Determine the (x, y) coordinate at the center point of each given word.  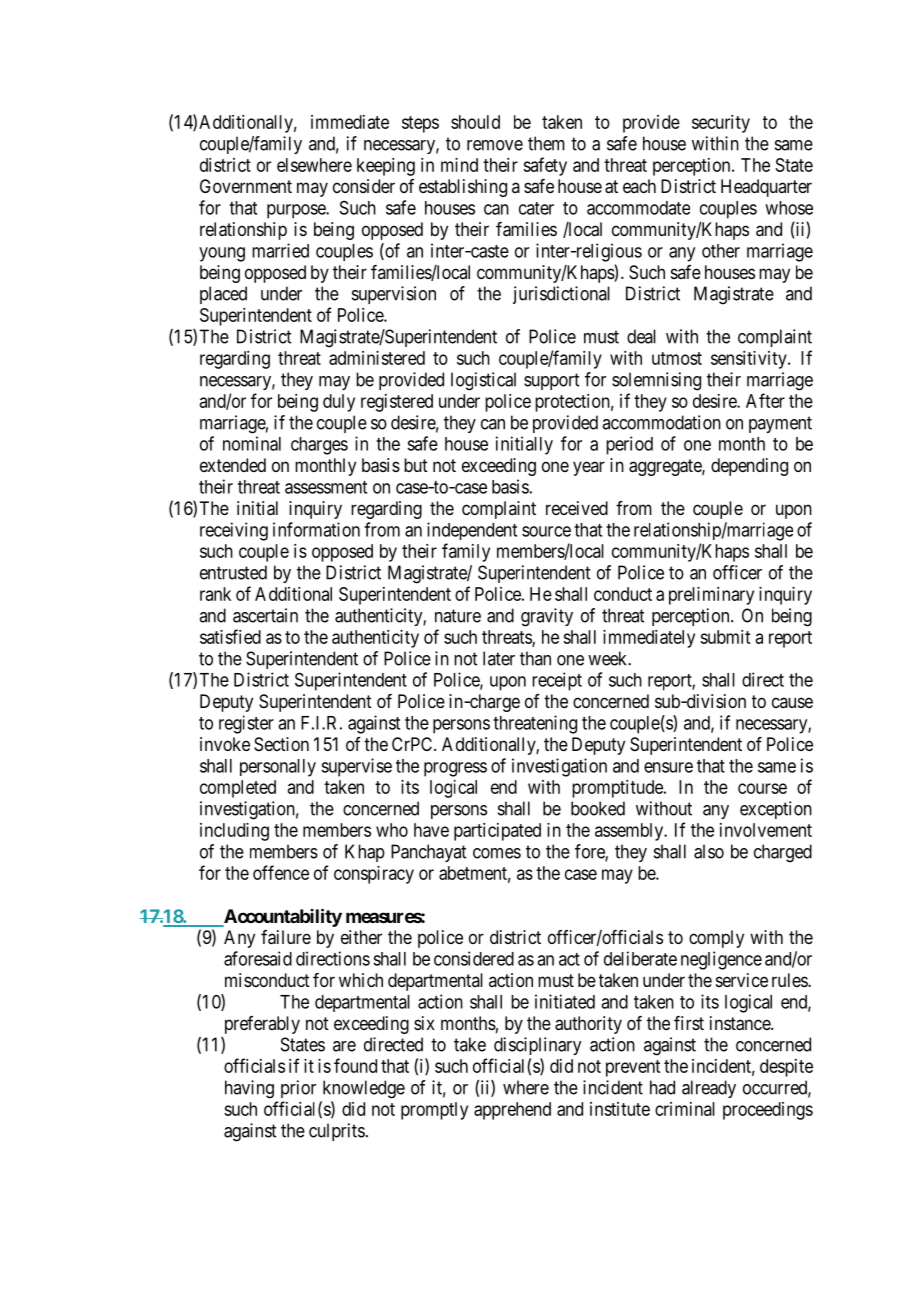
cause (792, 702)
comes (497, 853)
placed (223, 295)
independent (472, 531)
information (316, 529)
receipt (557, 681)
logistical (483, 381)
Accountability (281, 917)
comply (716, 939)
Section (281, 744)
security (721, 124)
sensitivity (750, 360)
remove (495, 145)
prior (298, 1089)
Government (246, 186)
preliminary (711, 596)
